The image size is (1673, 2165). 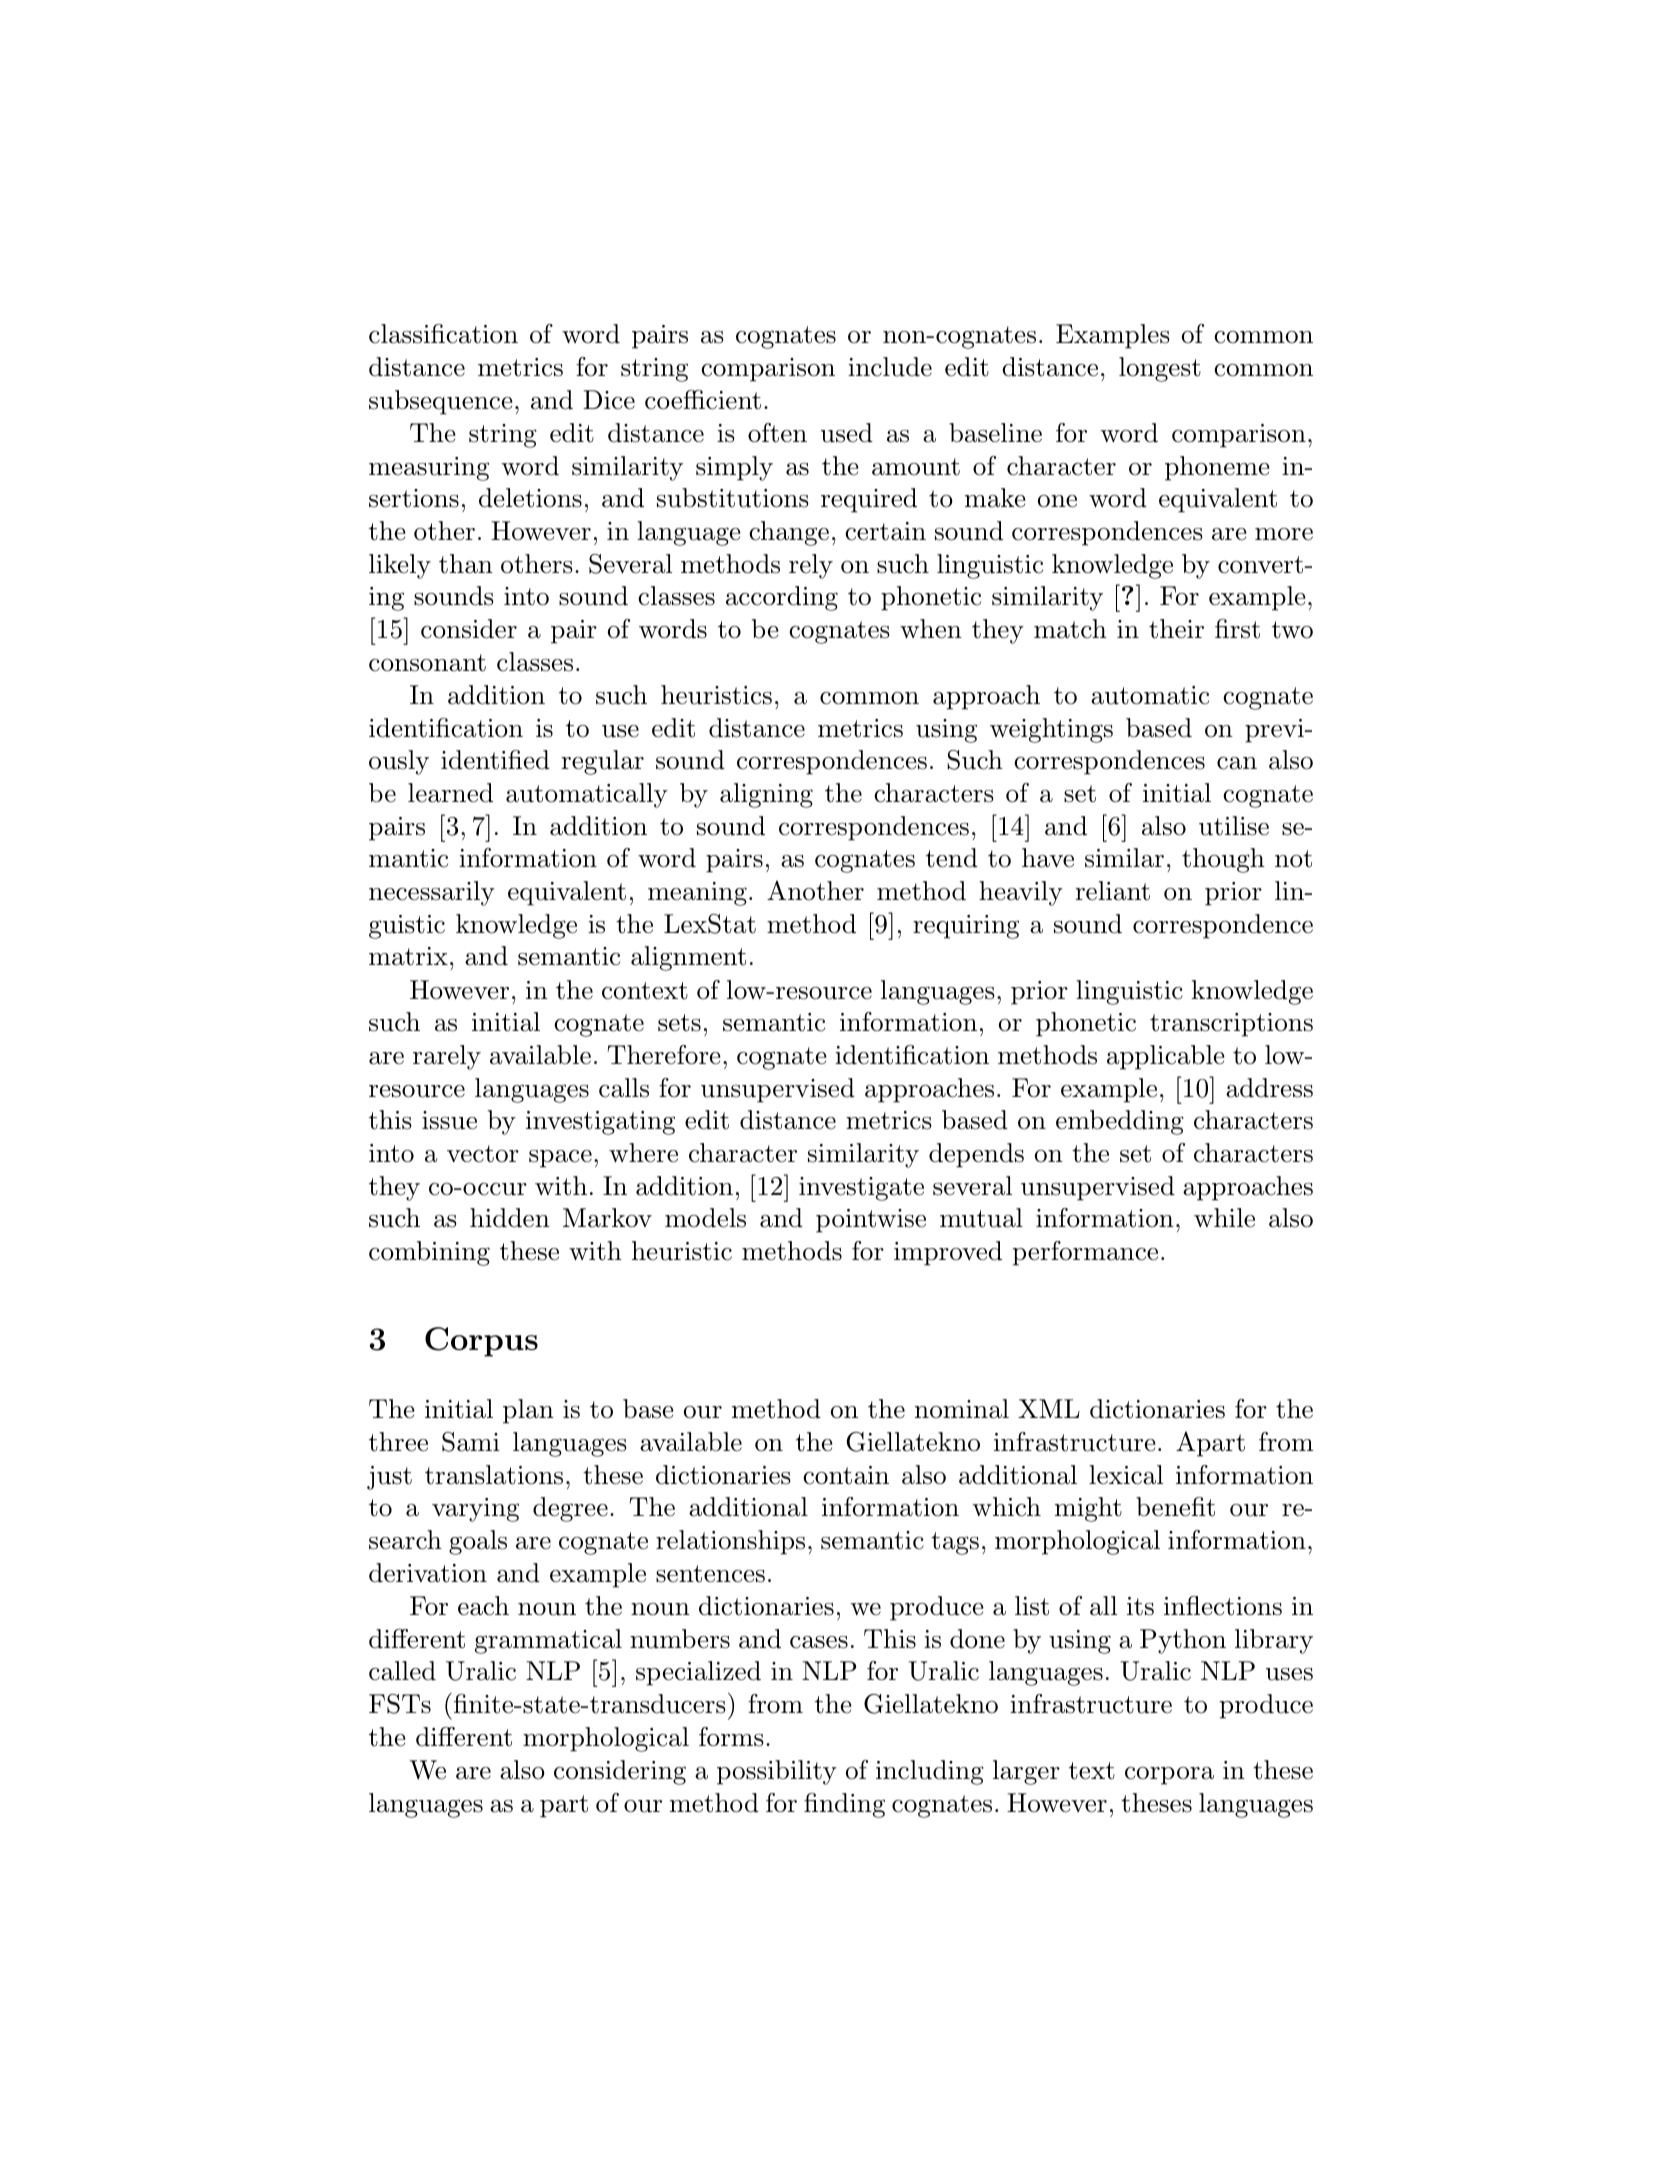 I want to click on translations, so click(x=494, y=1475).
